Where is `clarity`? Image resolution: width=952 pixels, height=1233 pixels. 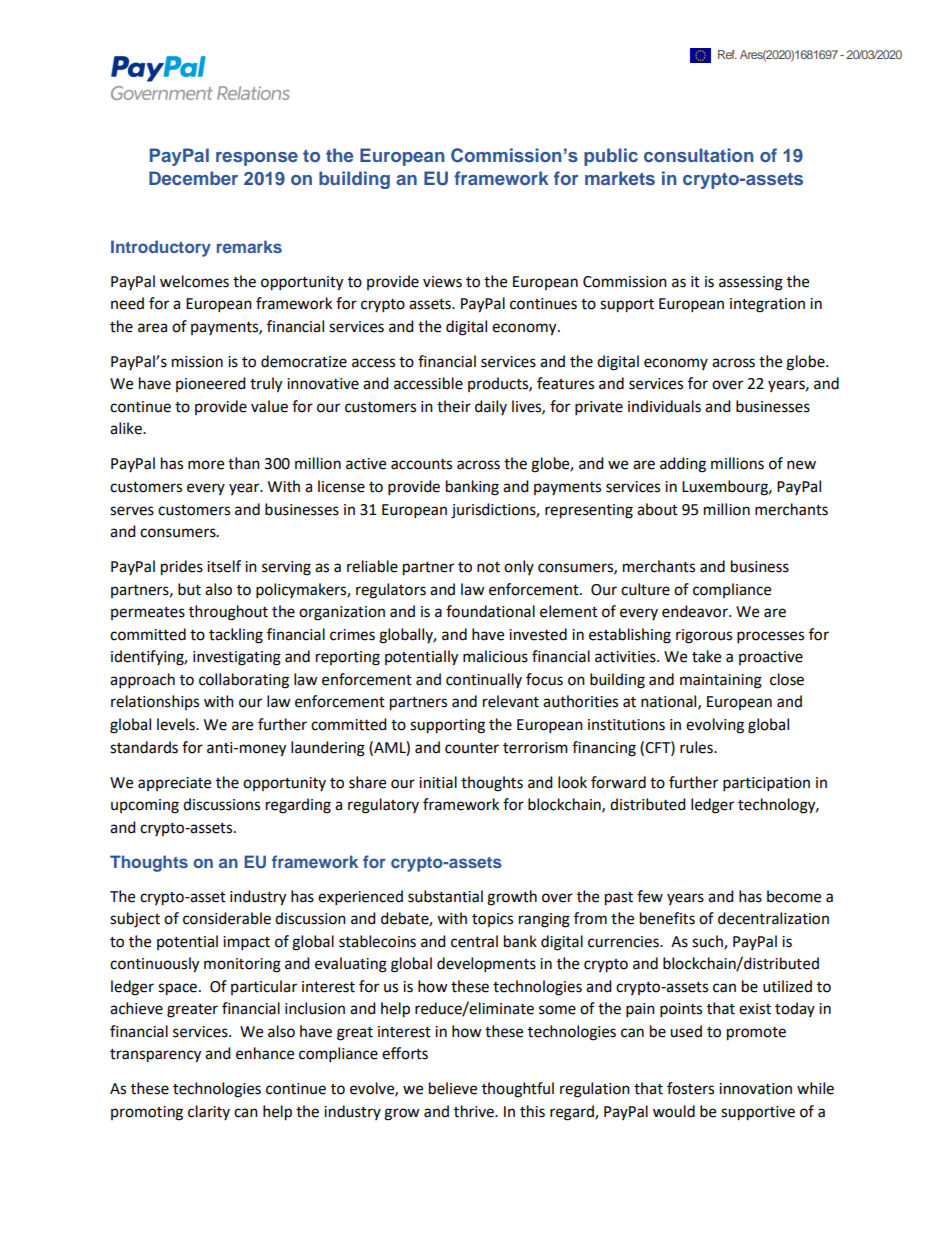
clarity is located at coordinates (209, 1112).
